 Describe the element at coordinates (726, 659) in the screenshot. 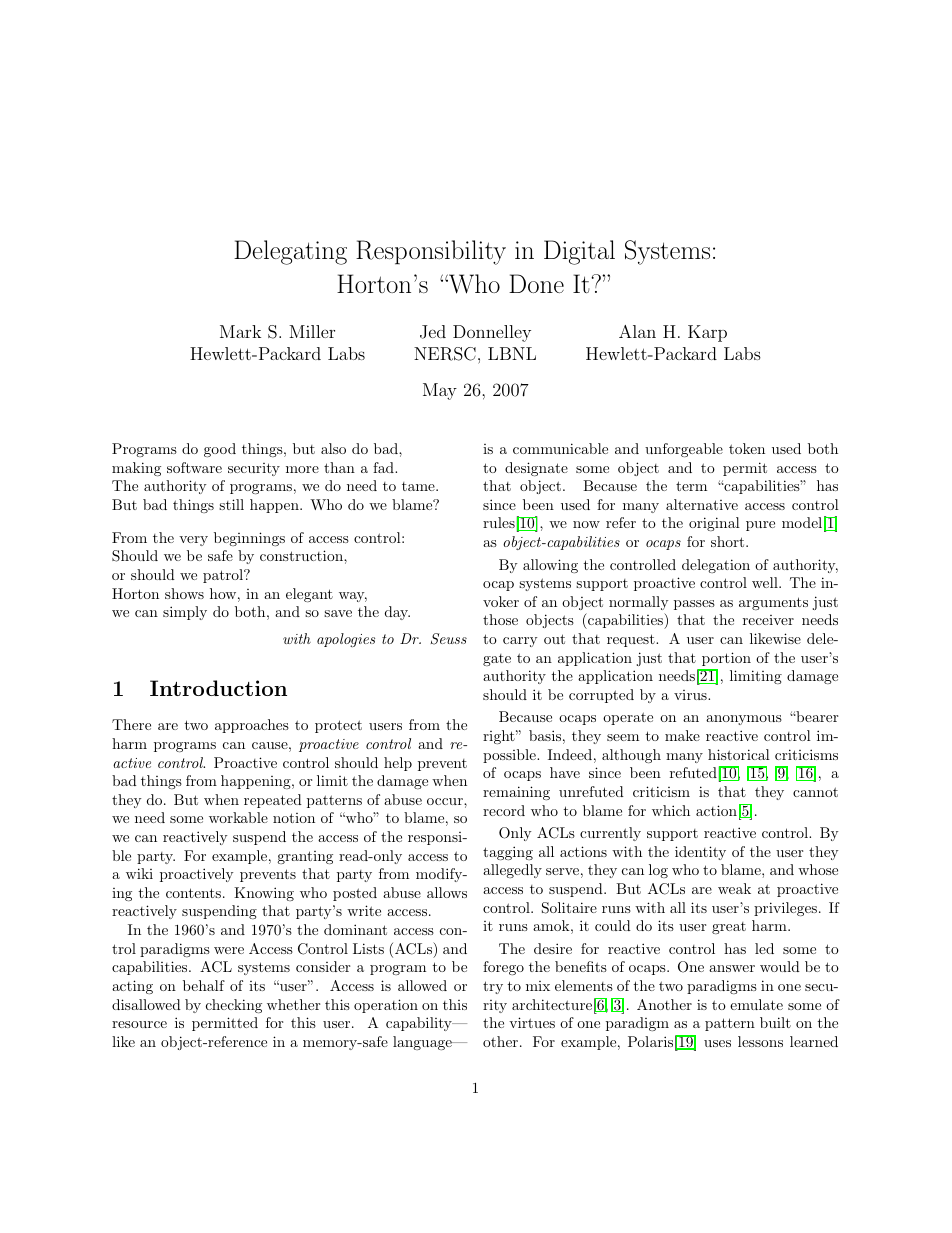

I see `portion` at that location.
